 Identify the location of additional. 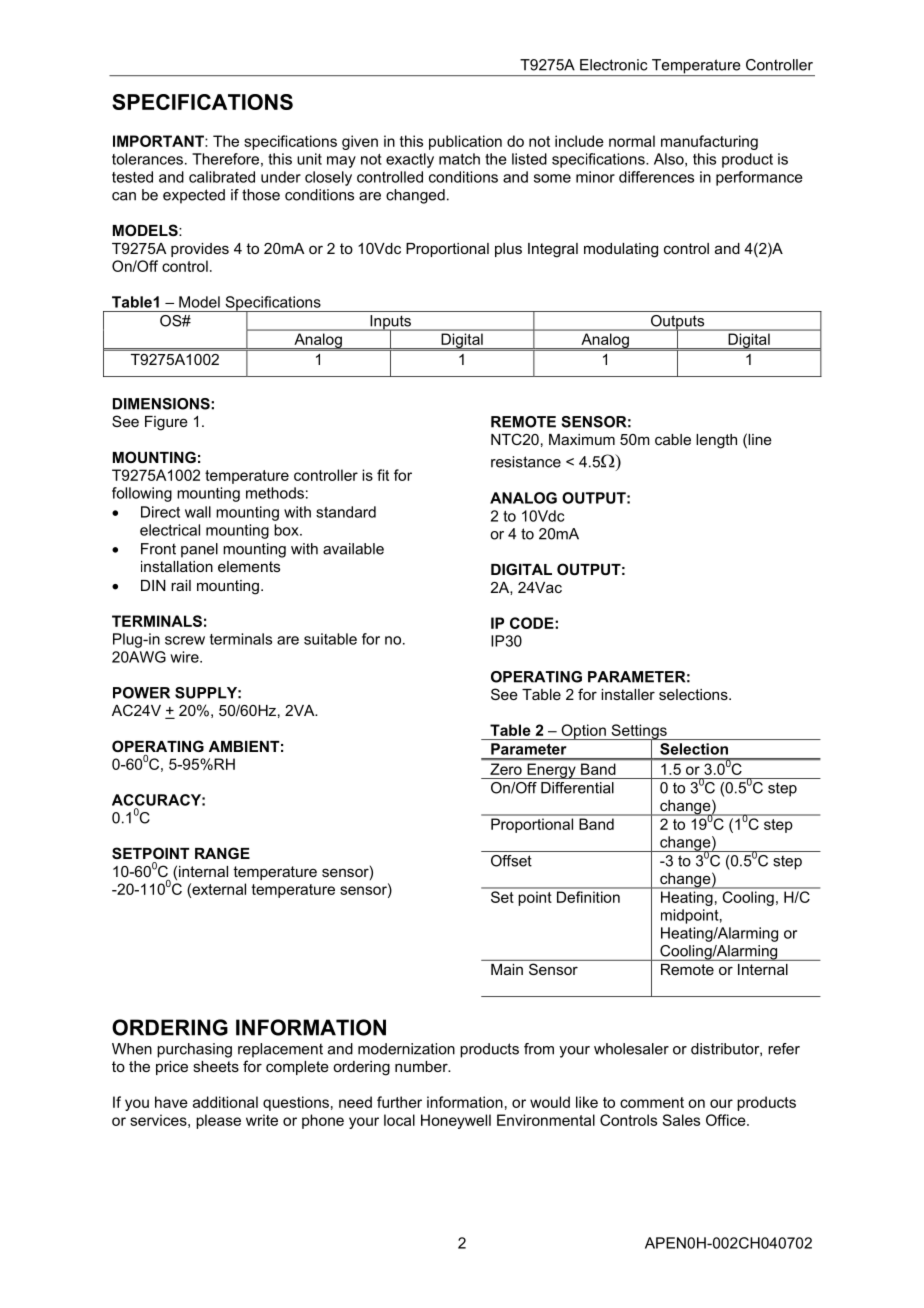
(225, 1102).
